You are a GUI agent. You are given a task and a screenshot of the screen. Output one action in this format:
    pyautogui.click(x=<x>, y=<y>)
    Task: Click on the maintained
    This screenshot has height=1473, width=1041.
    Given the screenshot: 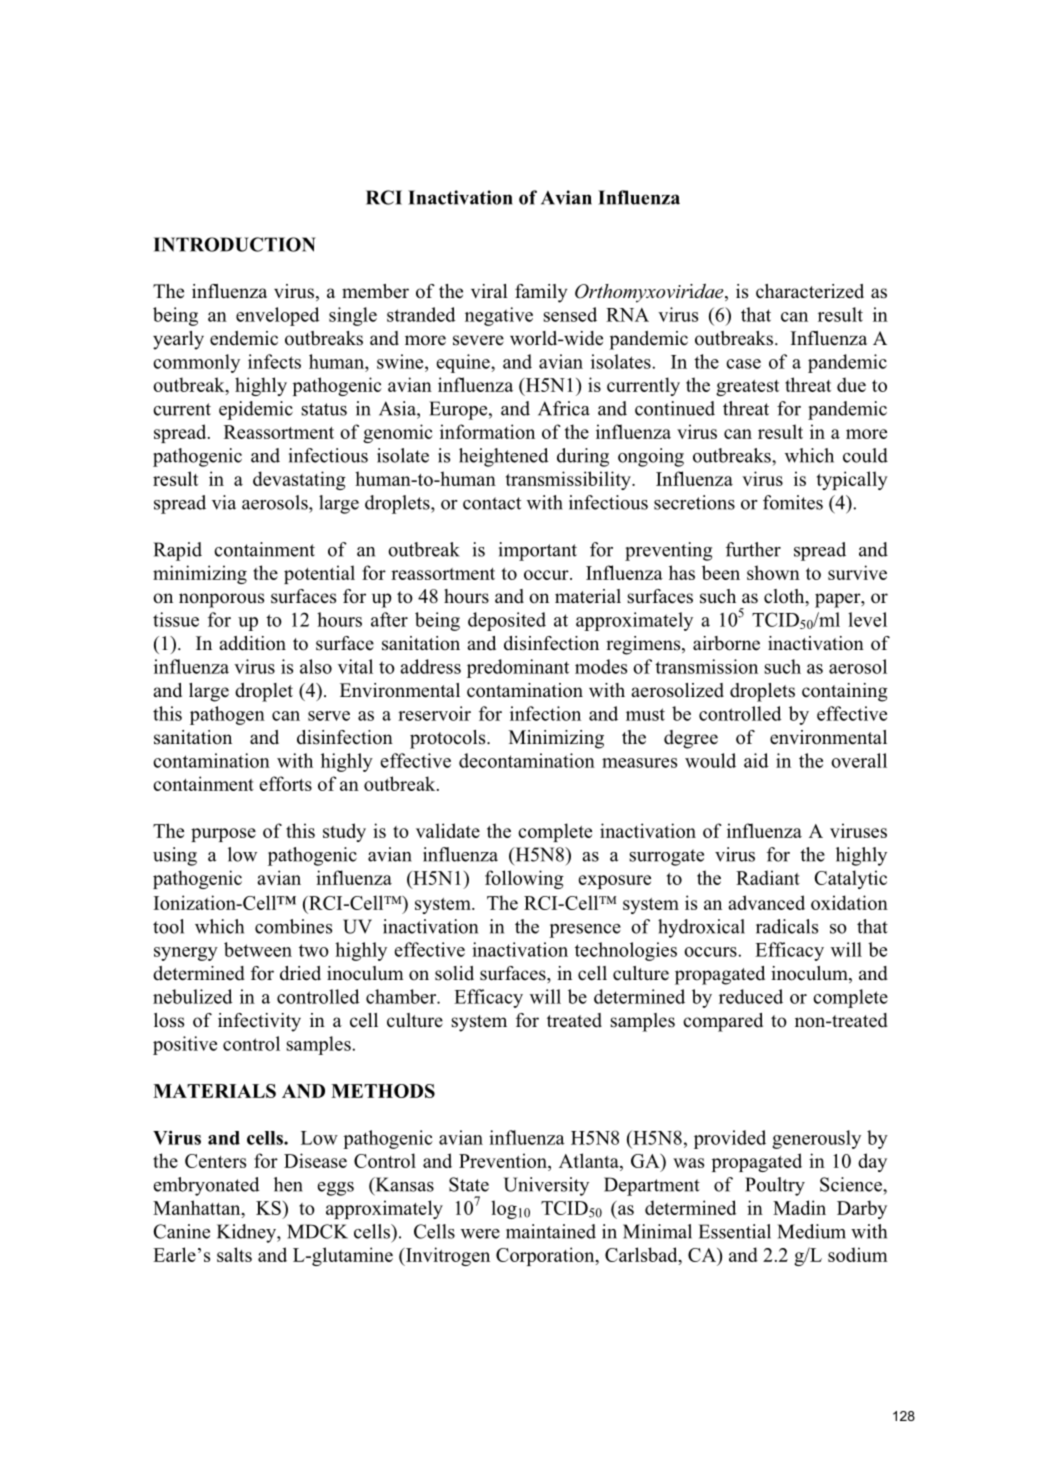 What is the action you would take?
    pyautogui.click(x=551, y=1231)
